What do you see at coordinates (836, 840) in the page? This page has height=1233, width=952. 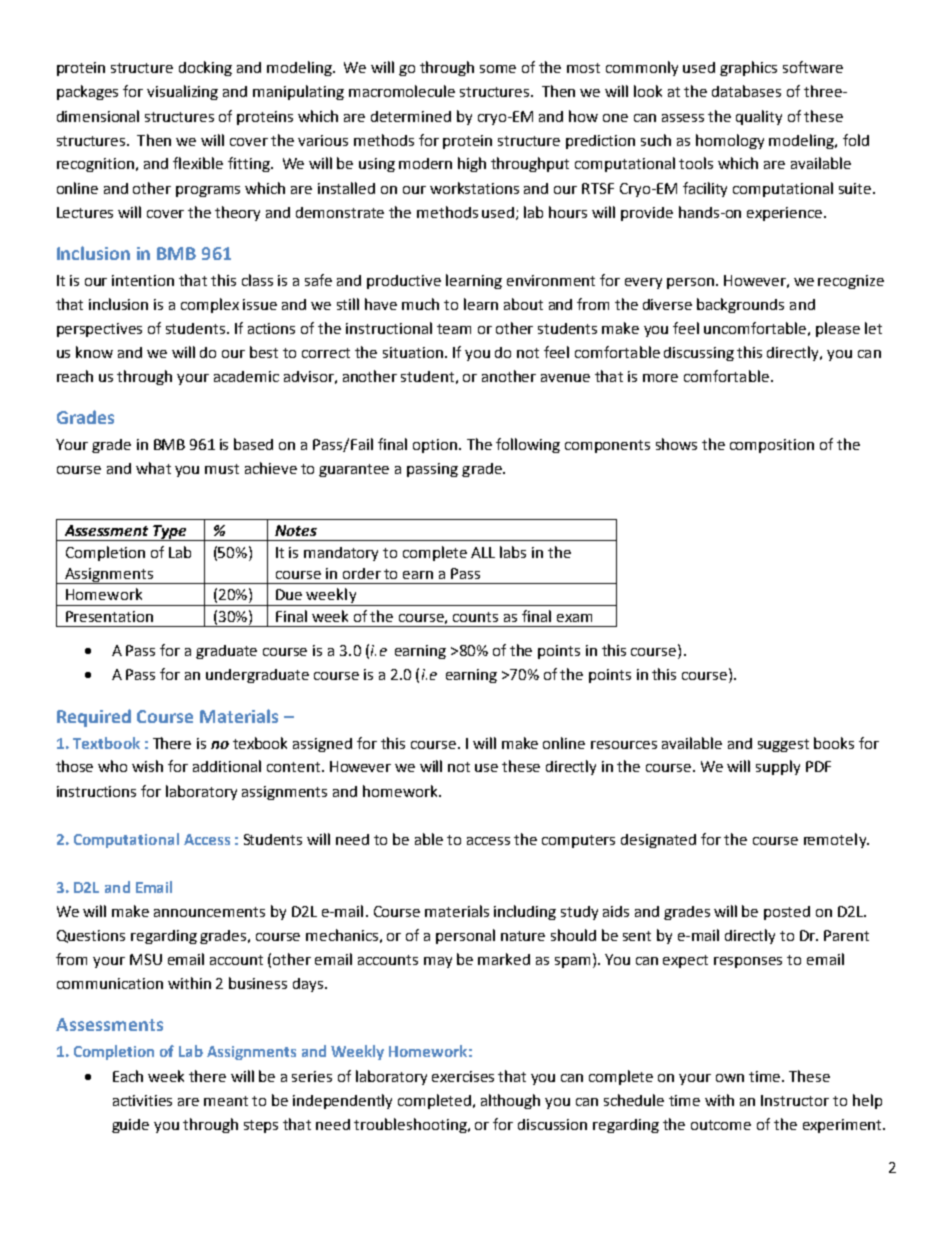 I see `remotely` at bounding box center [836, 840].
